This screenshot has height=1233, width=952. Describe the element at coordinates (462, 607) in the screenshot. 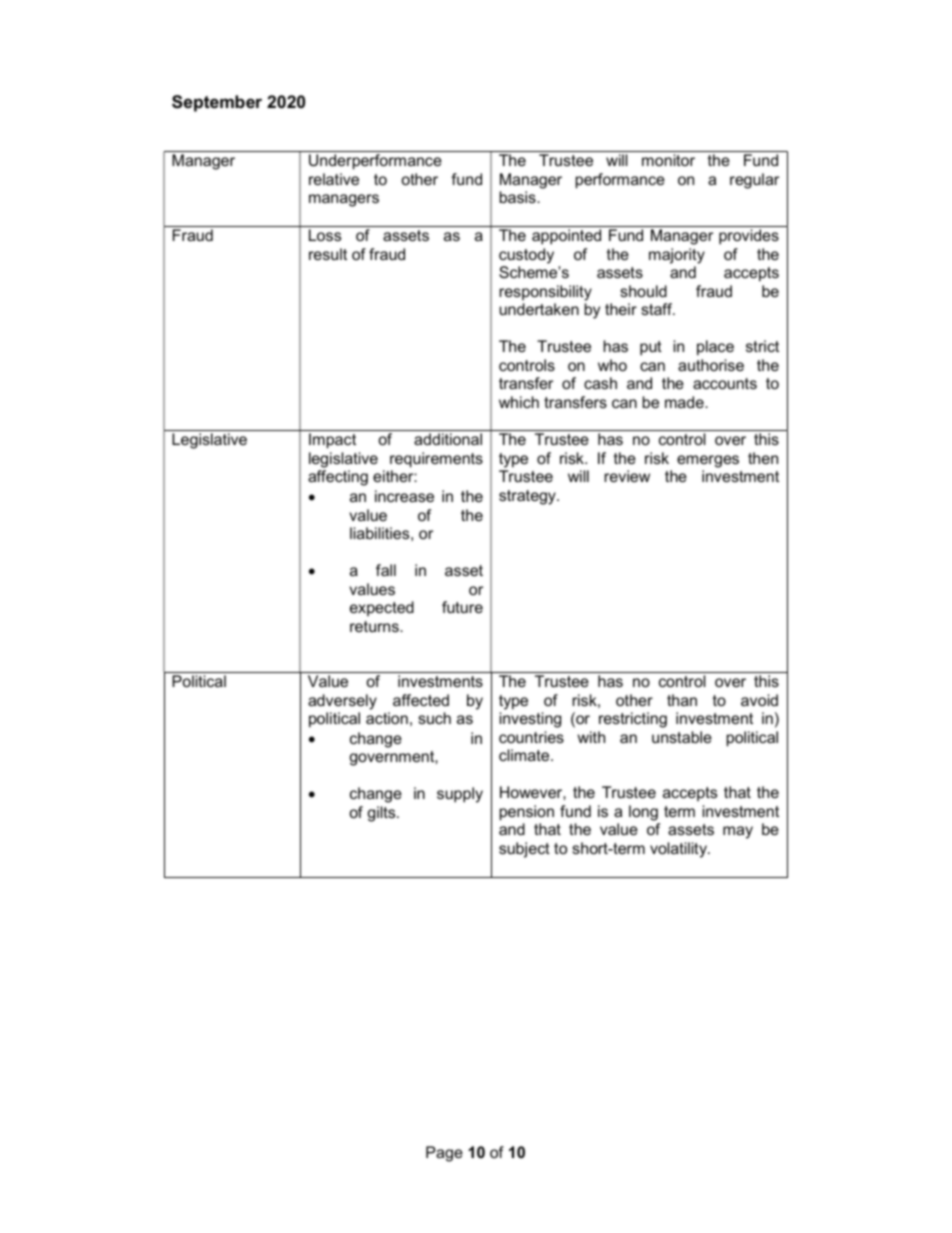

I see `future` at that location.
